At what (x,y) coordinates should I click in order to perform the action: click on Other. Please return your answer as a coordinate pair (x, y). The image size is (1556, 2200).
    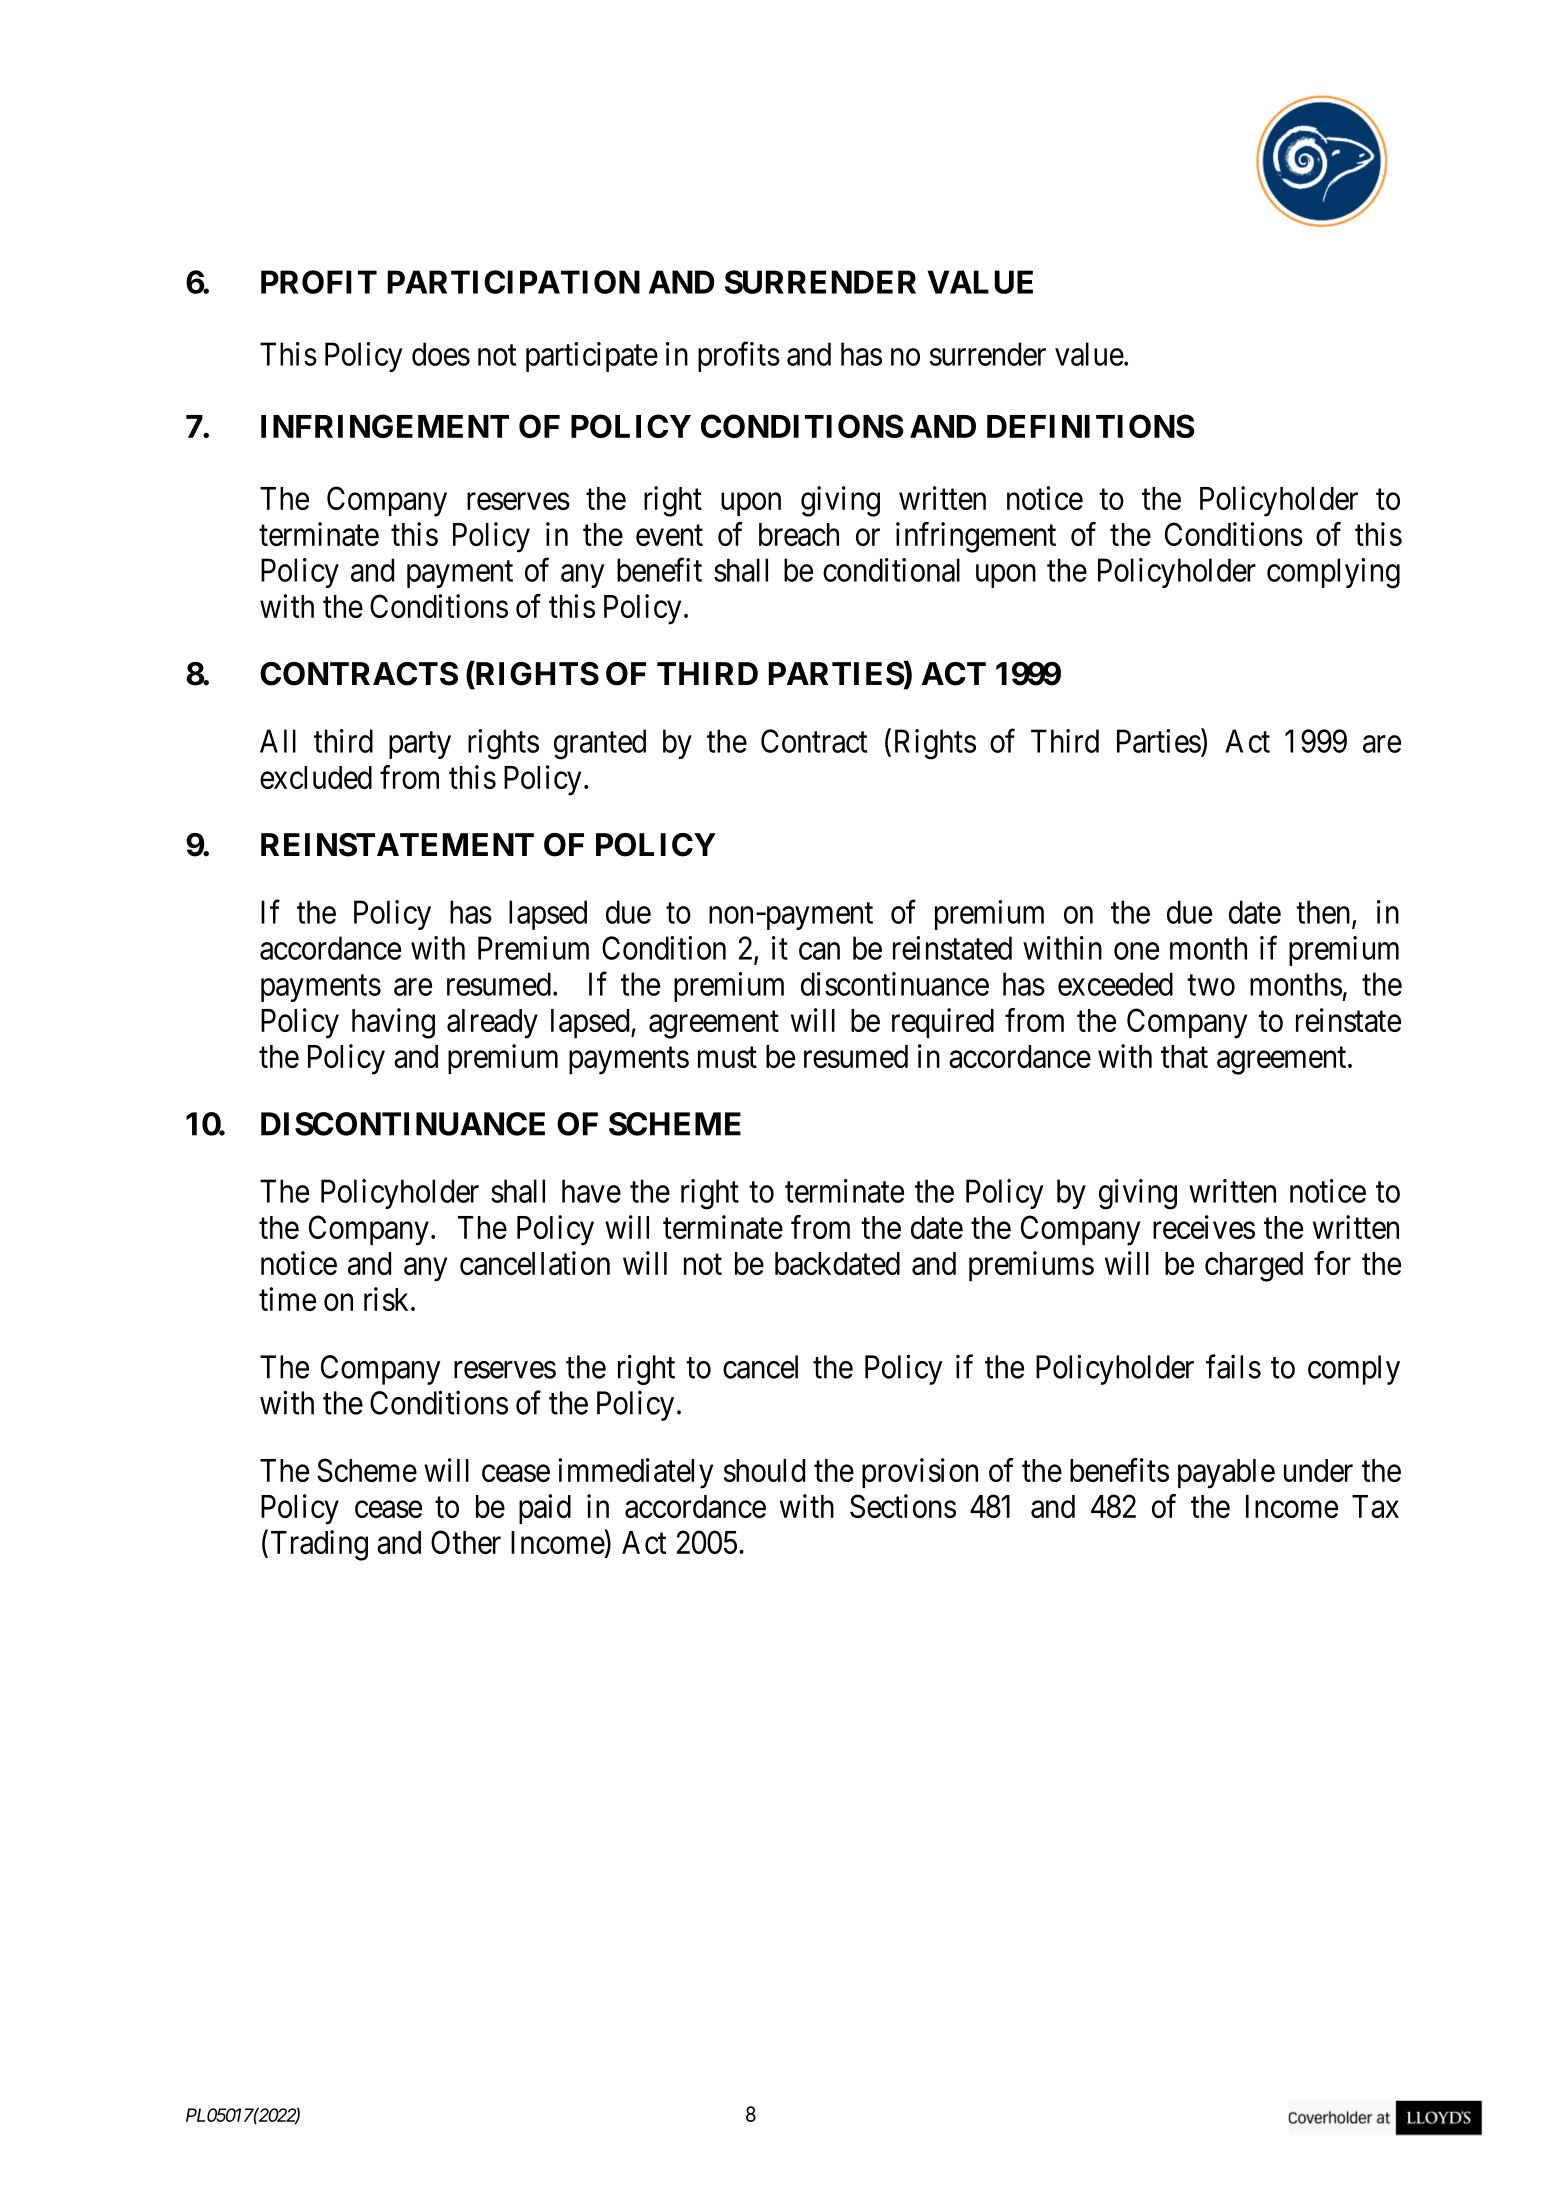
    Looking at the image, I should click on (466, 1542).
